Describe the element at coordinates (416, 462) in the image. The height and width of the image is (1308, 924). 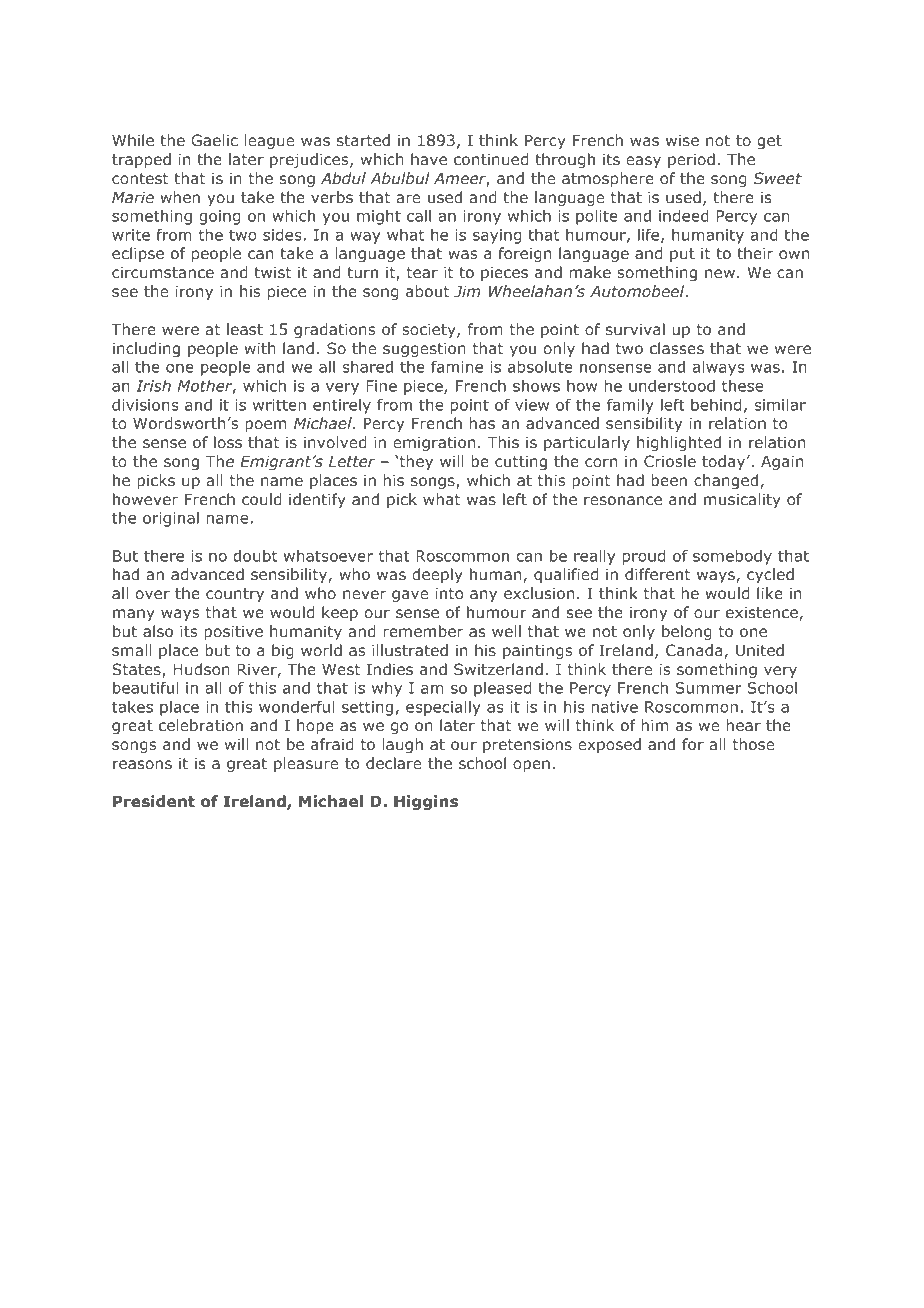
I see `they` at that location.
